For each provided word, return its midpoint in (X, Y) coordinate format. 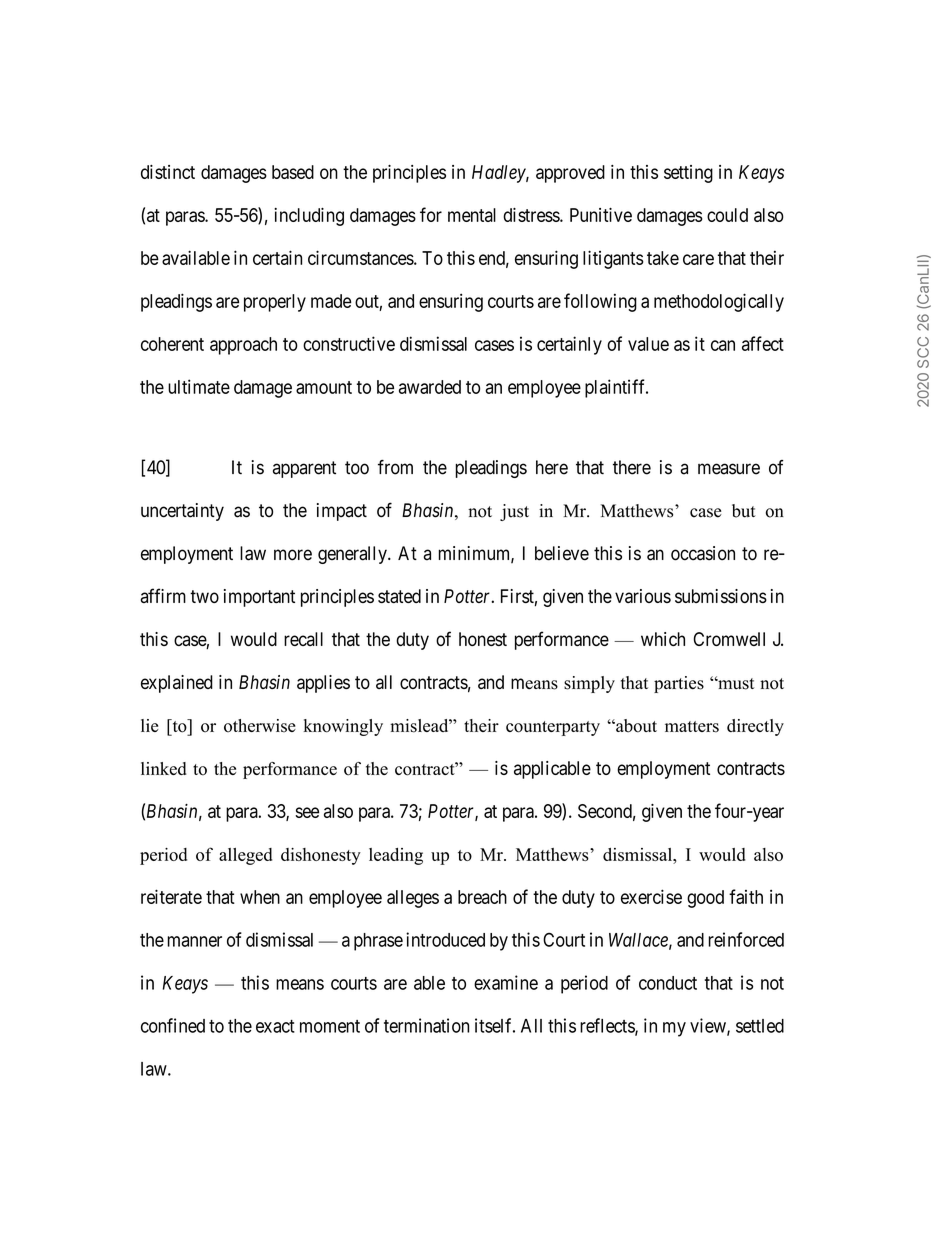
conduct (668, 983)
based (293, 172)
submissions (721, 596)
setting (688, 174)
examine (506, 982)
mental (472, 215)
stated (399, 596)
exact (275, 1026)
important (259, 598)
